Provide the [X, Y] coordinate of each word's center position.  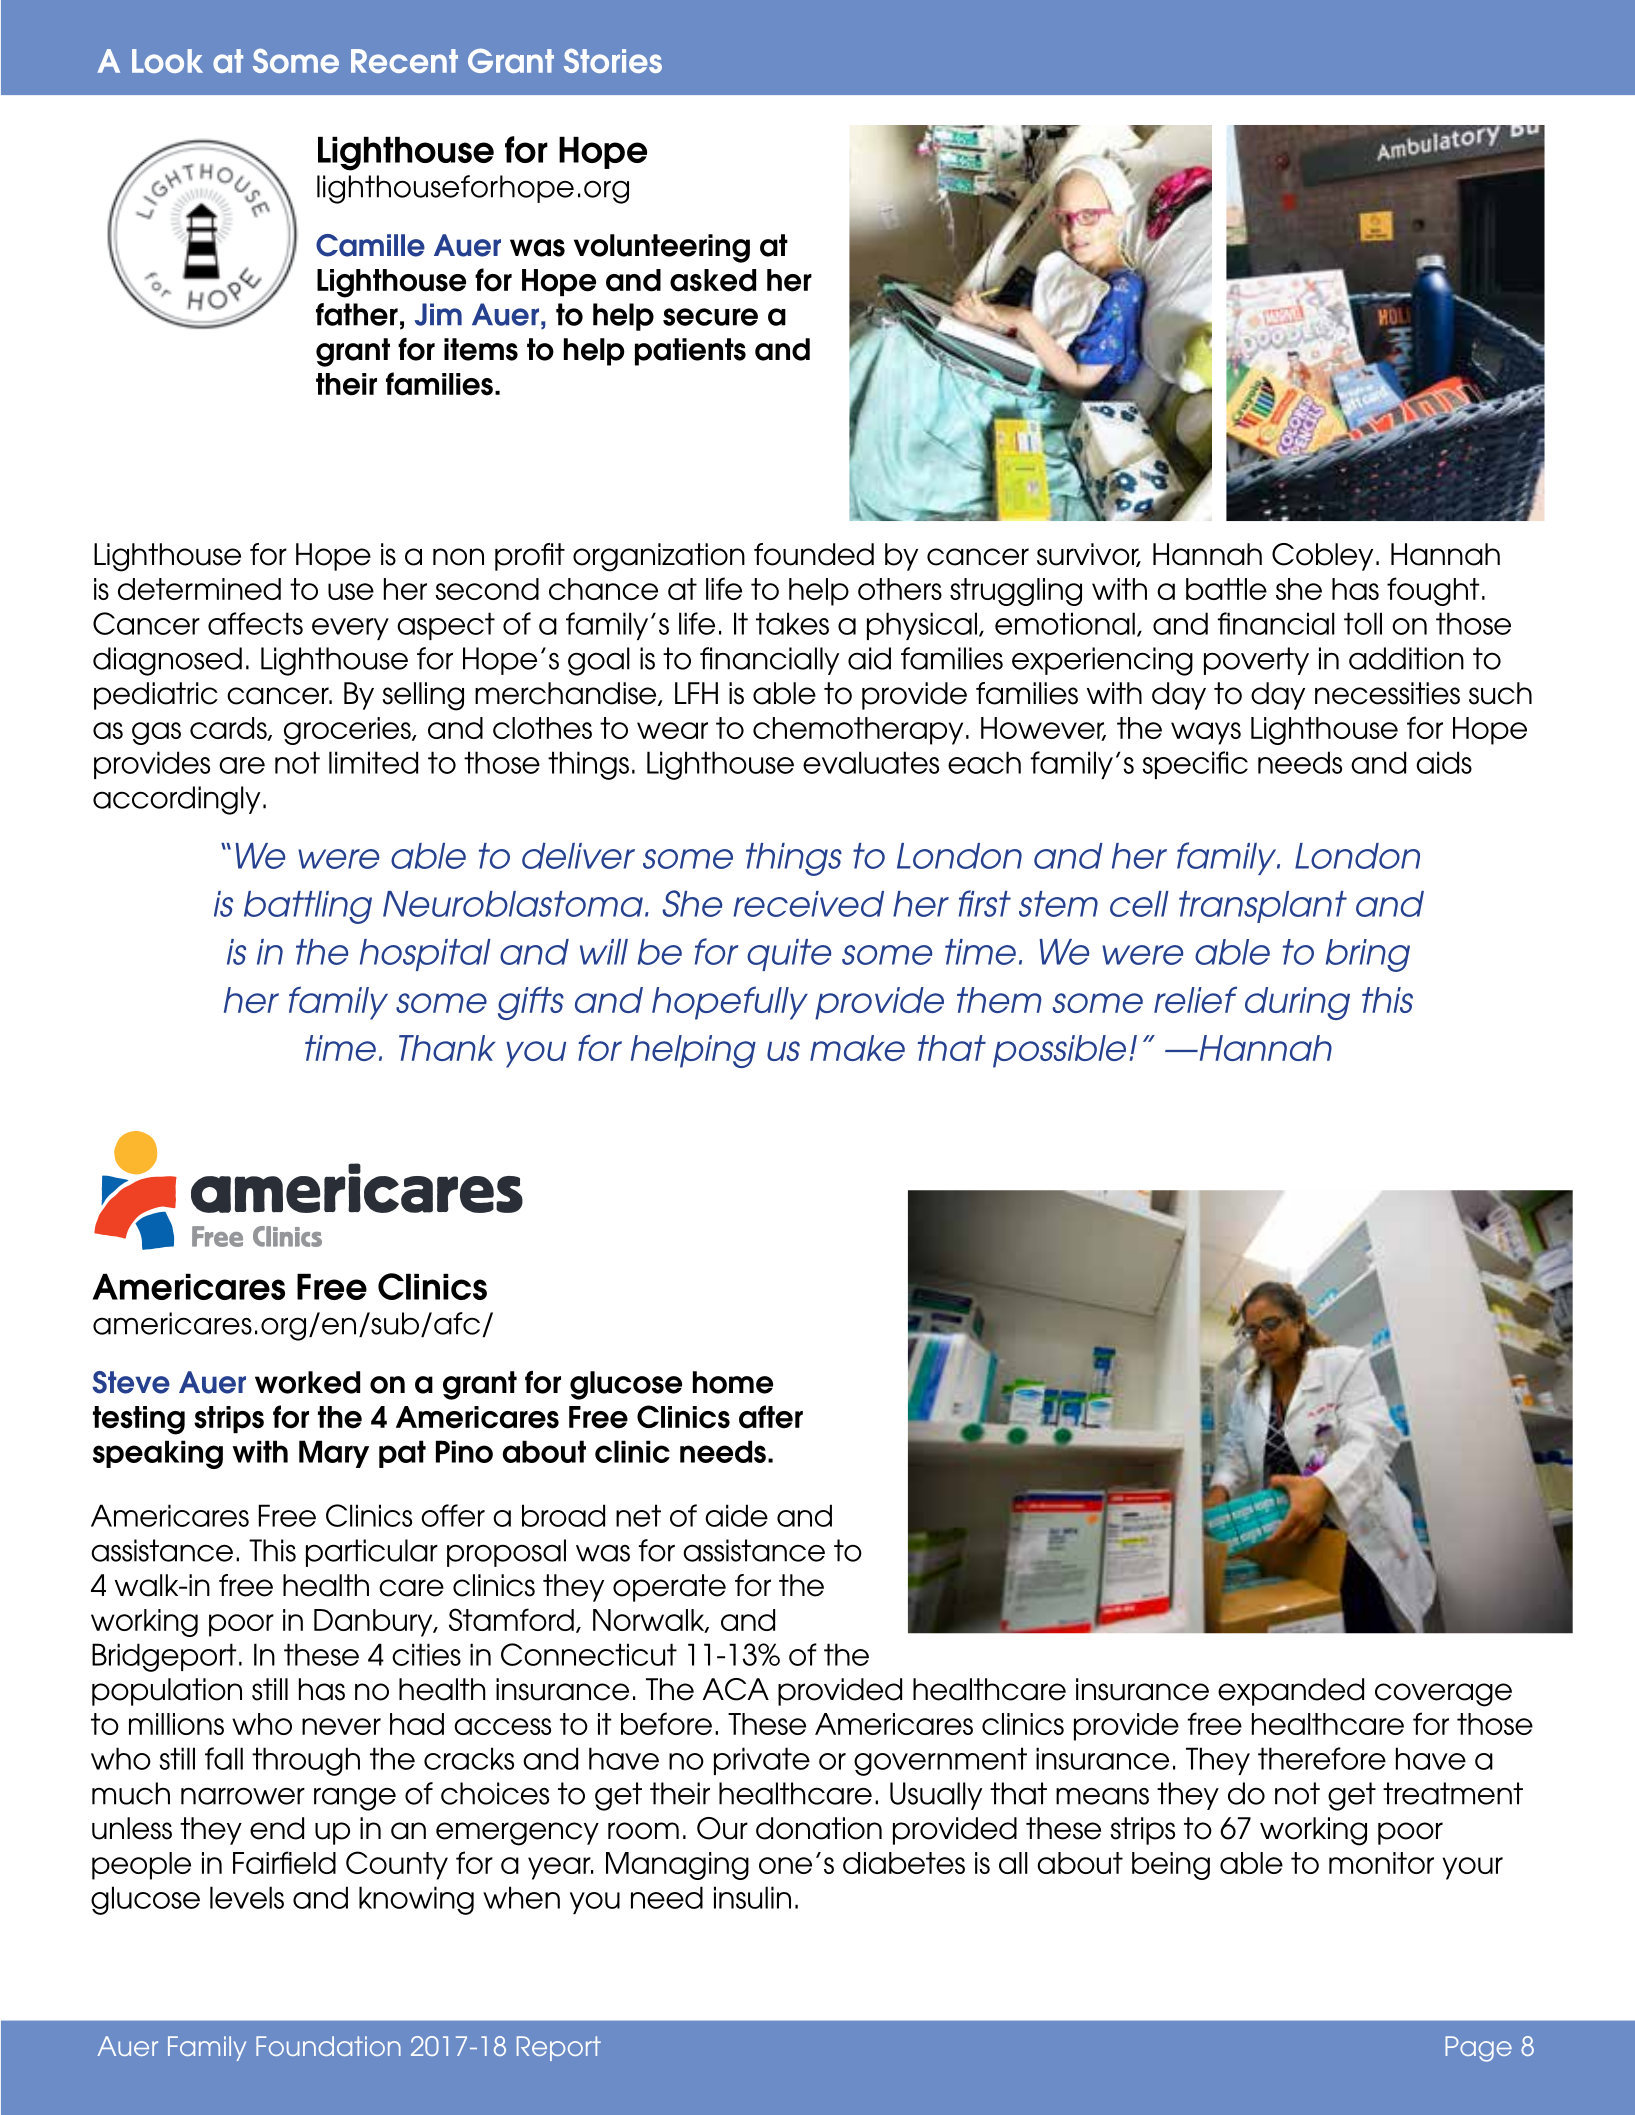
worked [307, 1382]
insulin [752, 1897]
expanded [1291, 1692]
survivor [1089, 555]
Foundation [328, 2046]
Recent [404, 61]
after [771, 1417]
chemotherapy [858, 731]
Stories [613, 61]
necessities [1387, 693]
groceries [348, 731]
